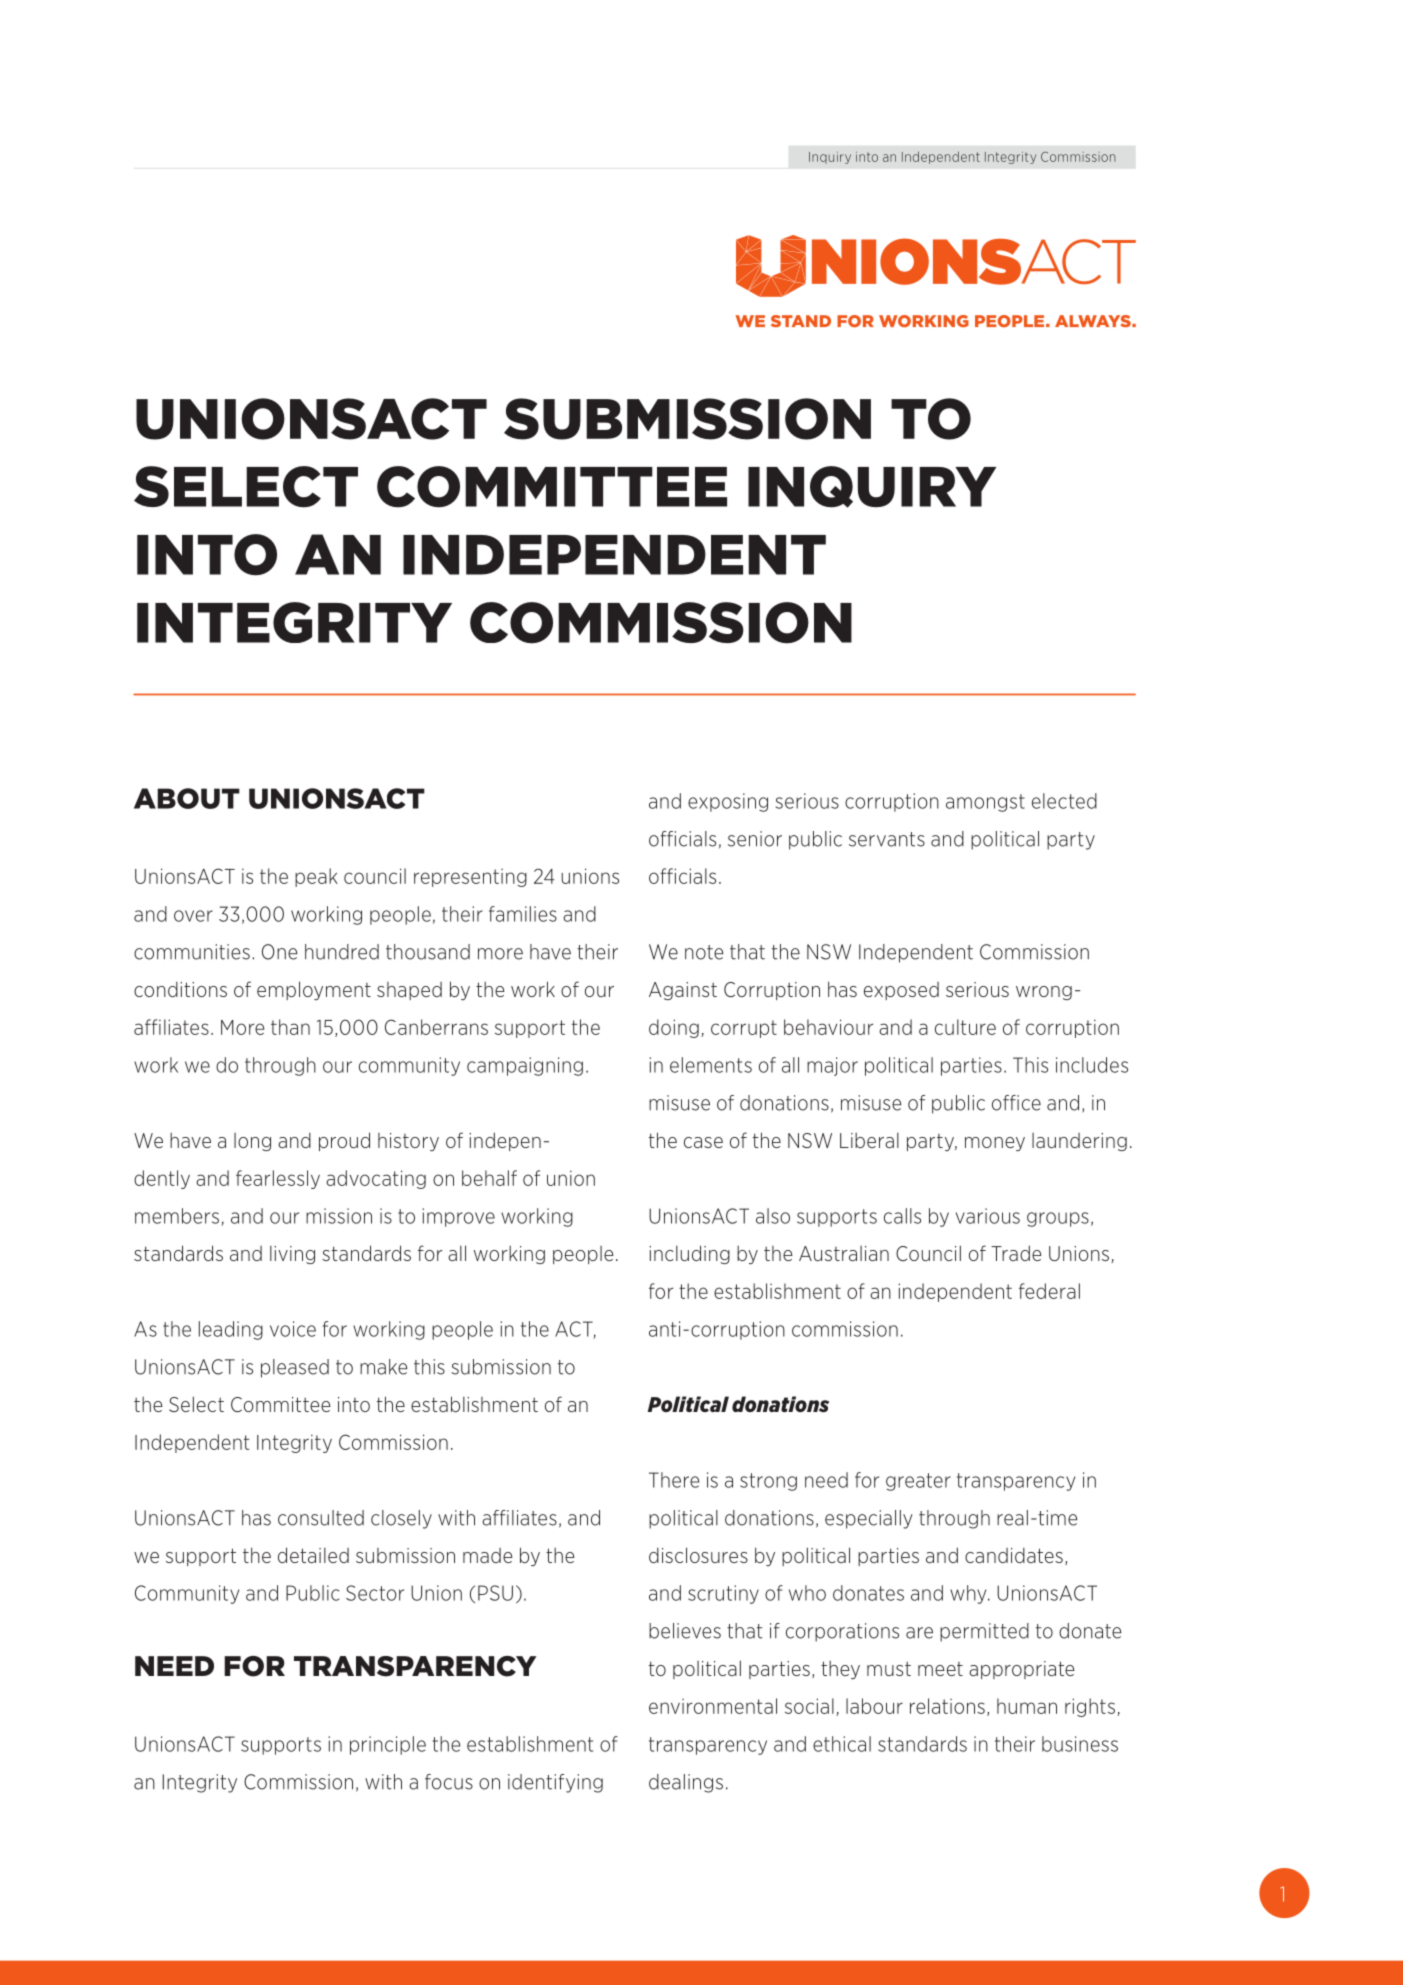  What do you see at coordinates (1049, 1291) in the image?
I see `federal` at bounding box center [1049, 1291].
